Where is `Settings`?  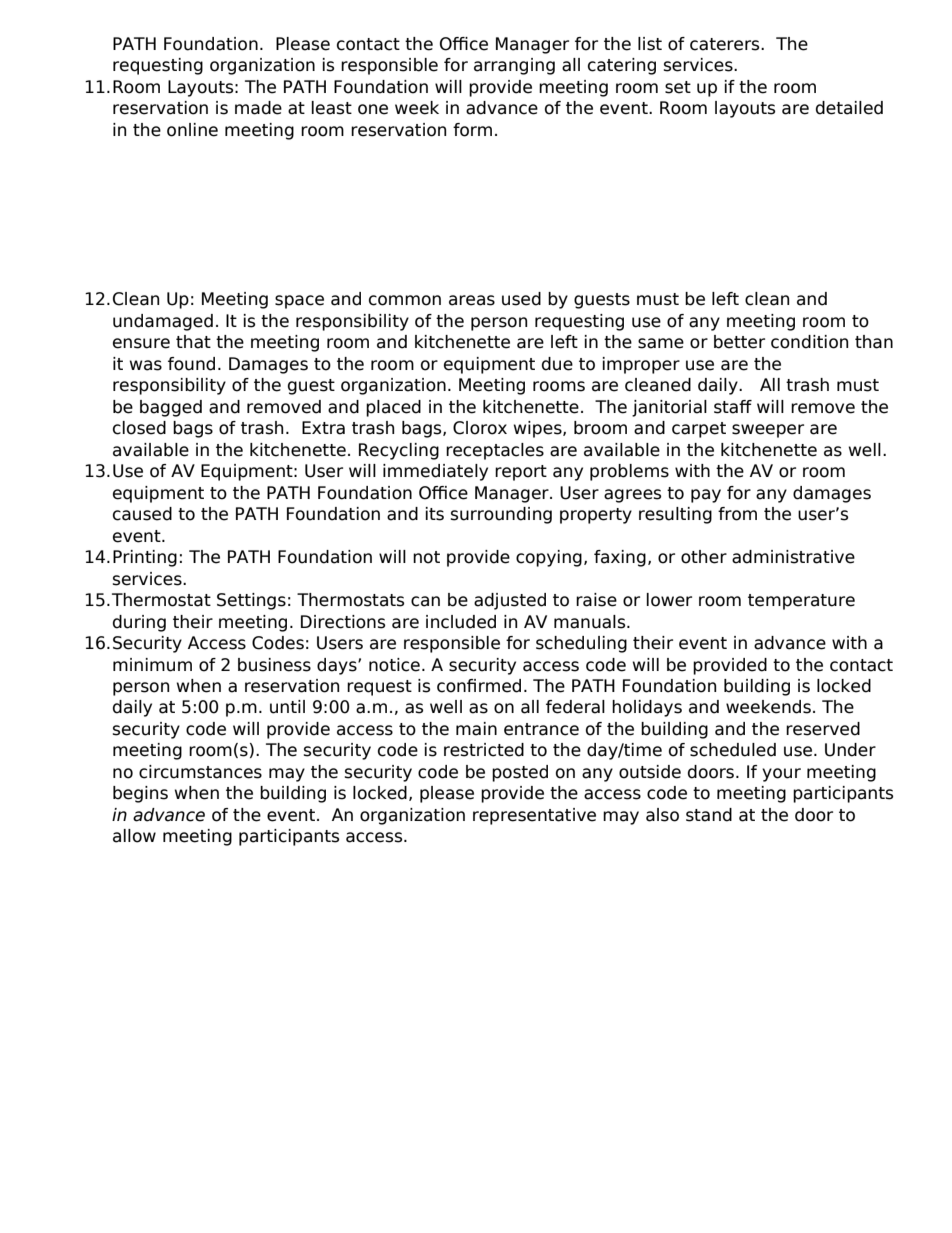
Settings is located at coordinates (251, 601).
